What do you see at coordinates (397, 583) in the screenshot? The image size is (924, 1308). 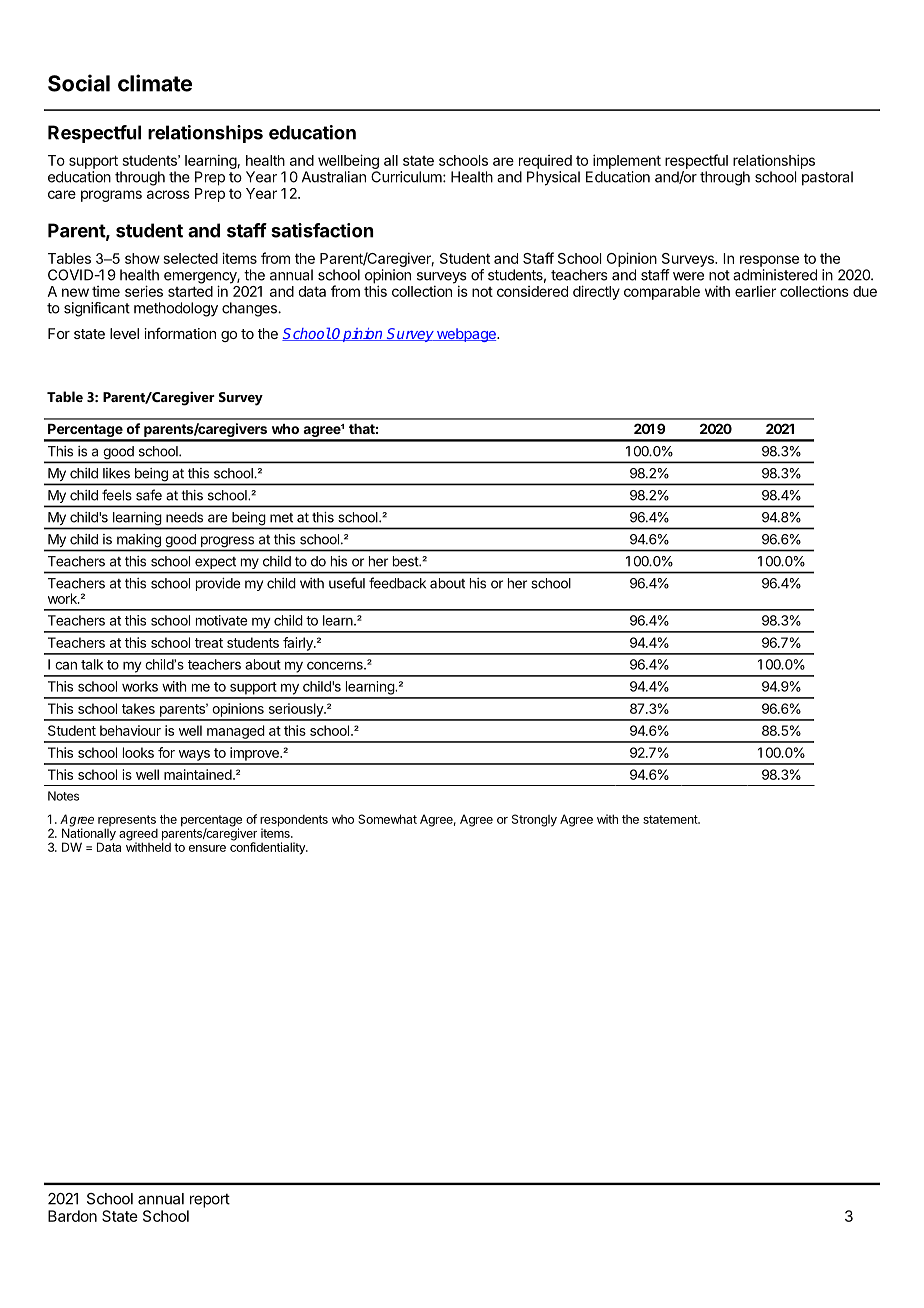 I see `feedback` at bounding box center [397, 583].
